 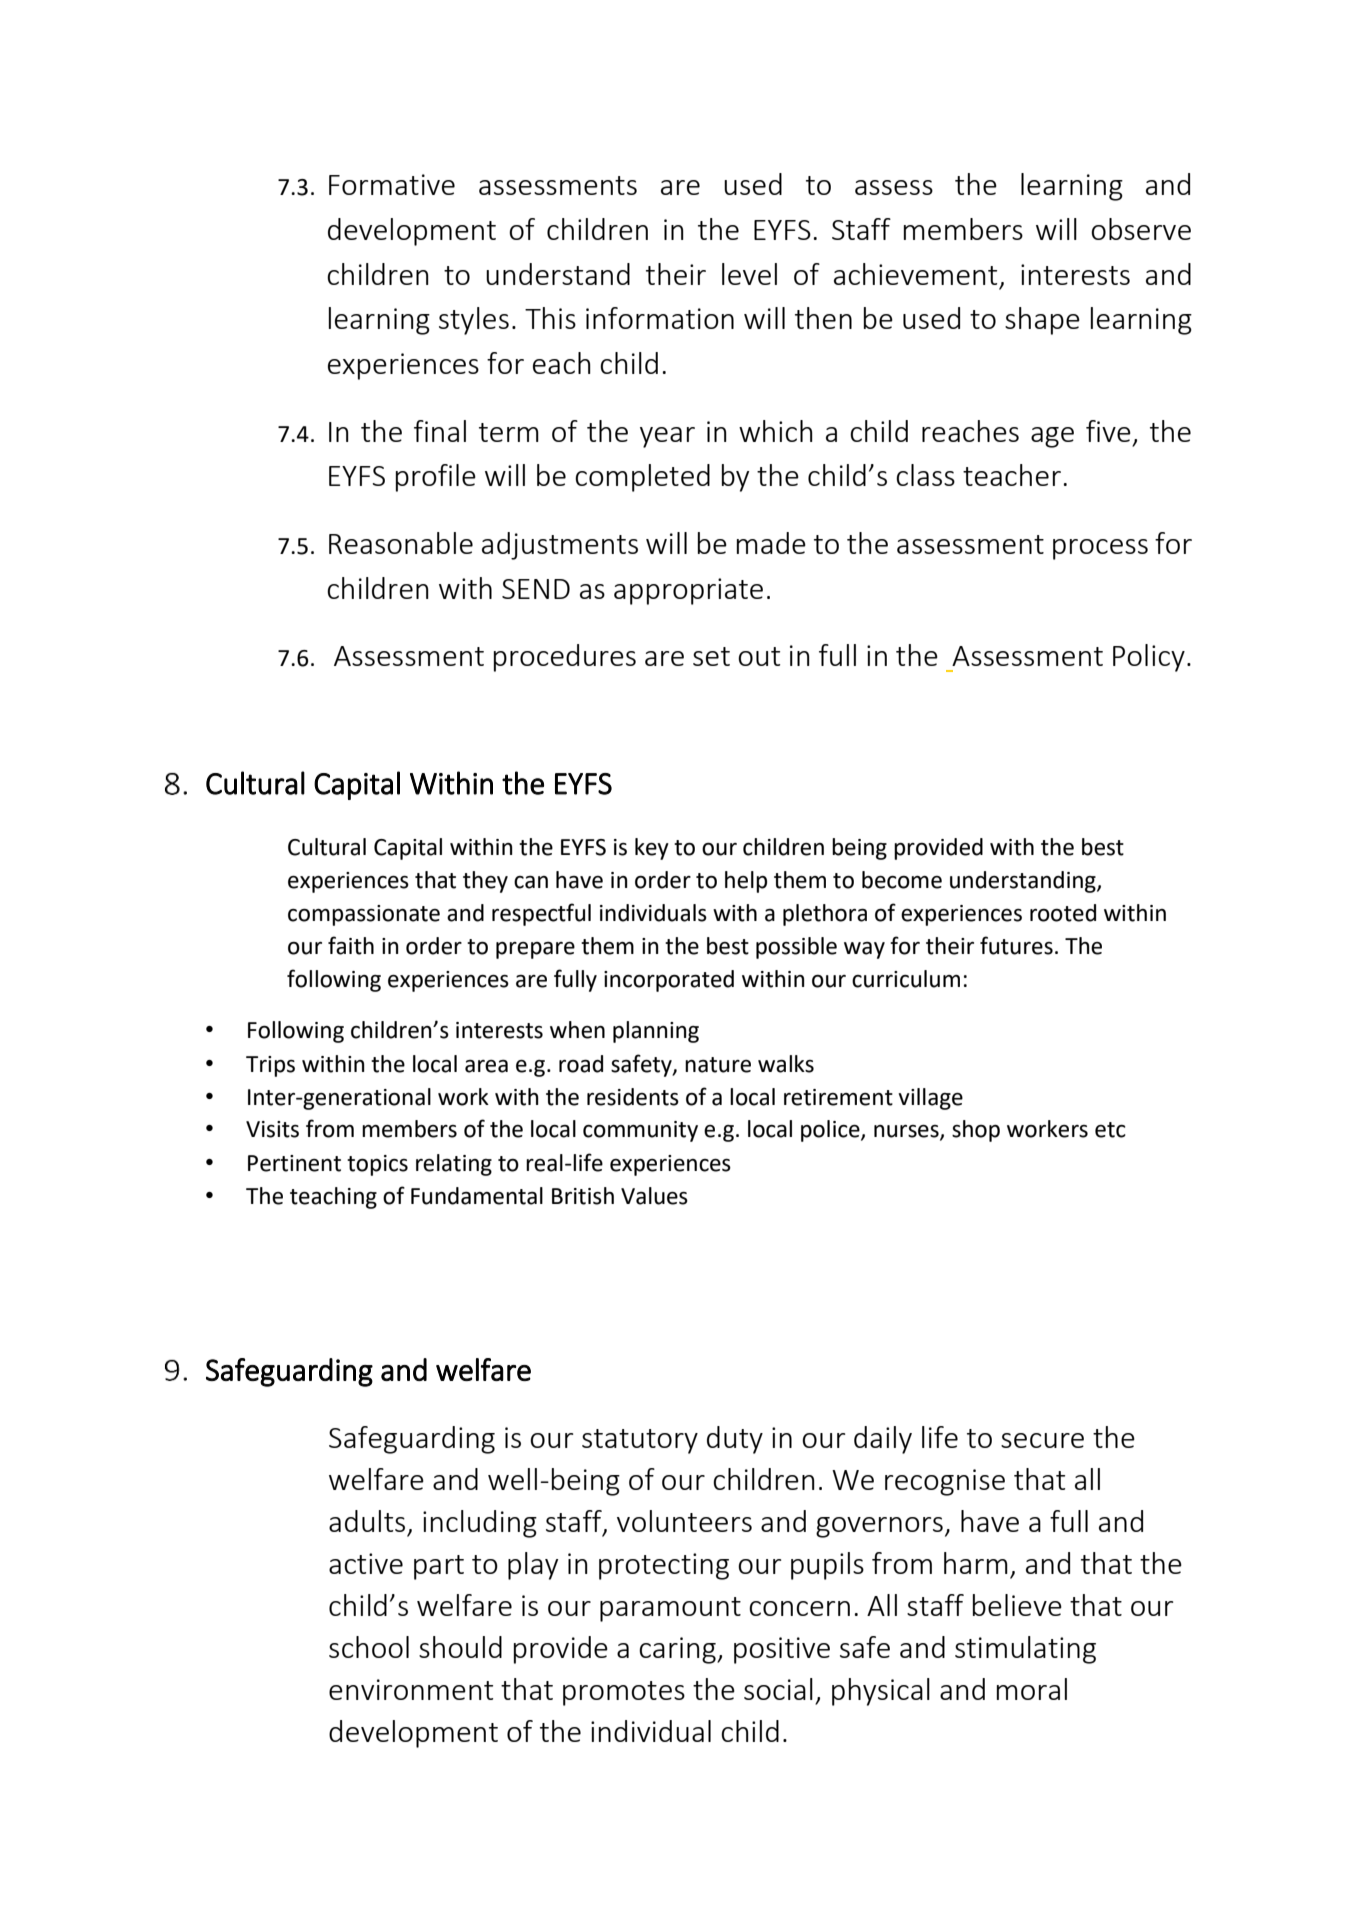 What do you see at coordinates (377, 1165) in the screenshot?
I see `topics` at bounding box center [377, 1165].
